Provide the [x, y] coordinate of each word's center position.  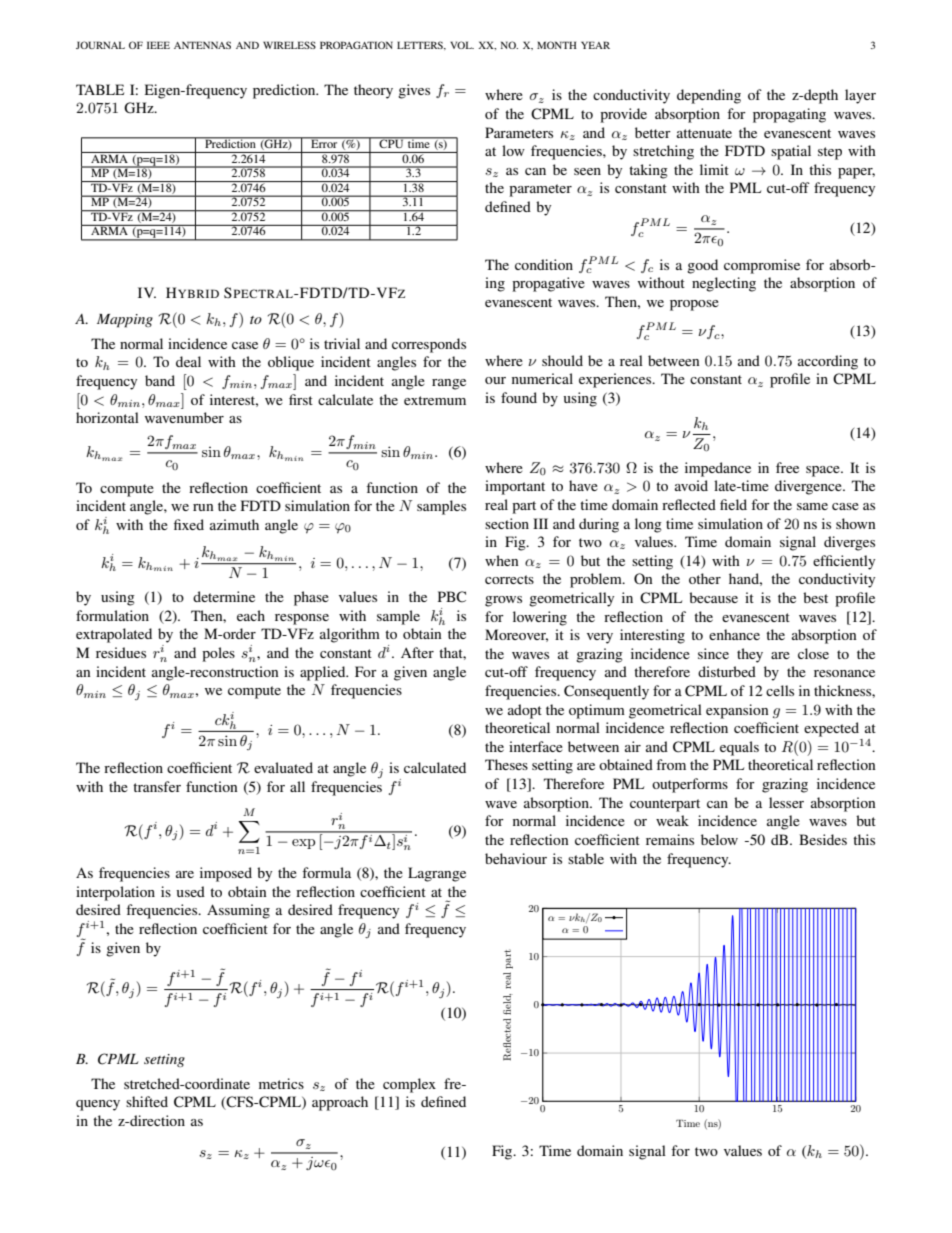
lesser [786, 802]
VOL [462, 45]
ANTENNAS [202, 45]
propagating [789, 115]
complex [409, 1085]
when [502, 560]
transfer [157, 786]
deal [188, 361]
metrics [281, 1083]
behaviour [516, 858]
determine [224, 596]
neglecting [724, 284]
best [815, 597]
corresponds [429, 345]
